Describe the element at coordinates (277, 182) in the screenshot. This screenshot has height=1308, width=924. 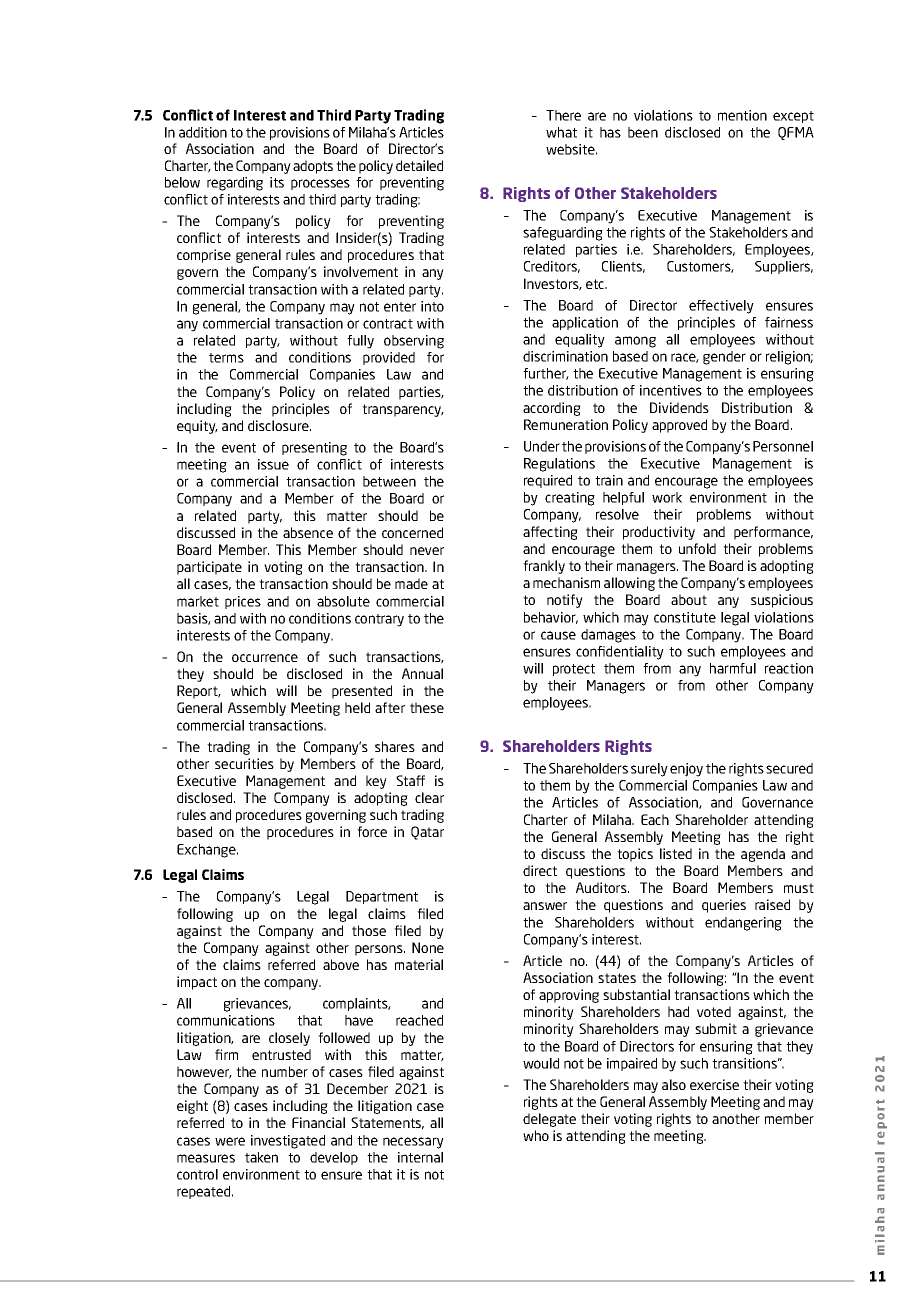
I see `its` at that location.
